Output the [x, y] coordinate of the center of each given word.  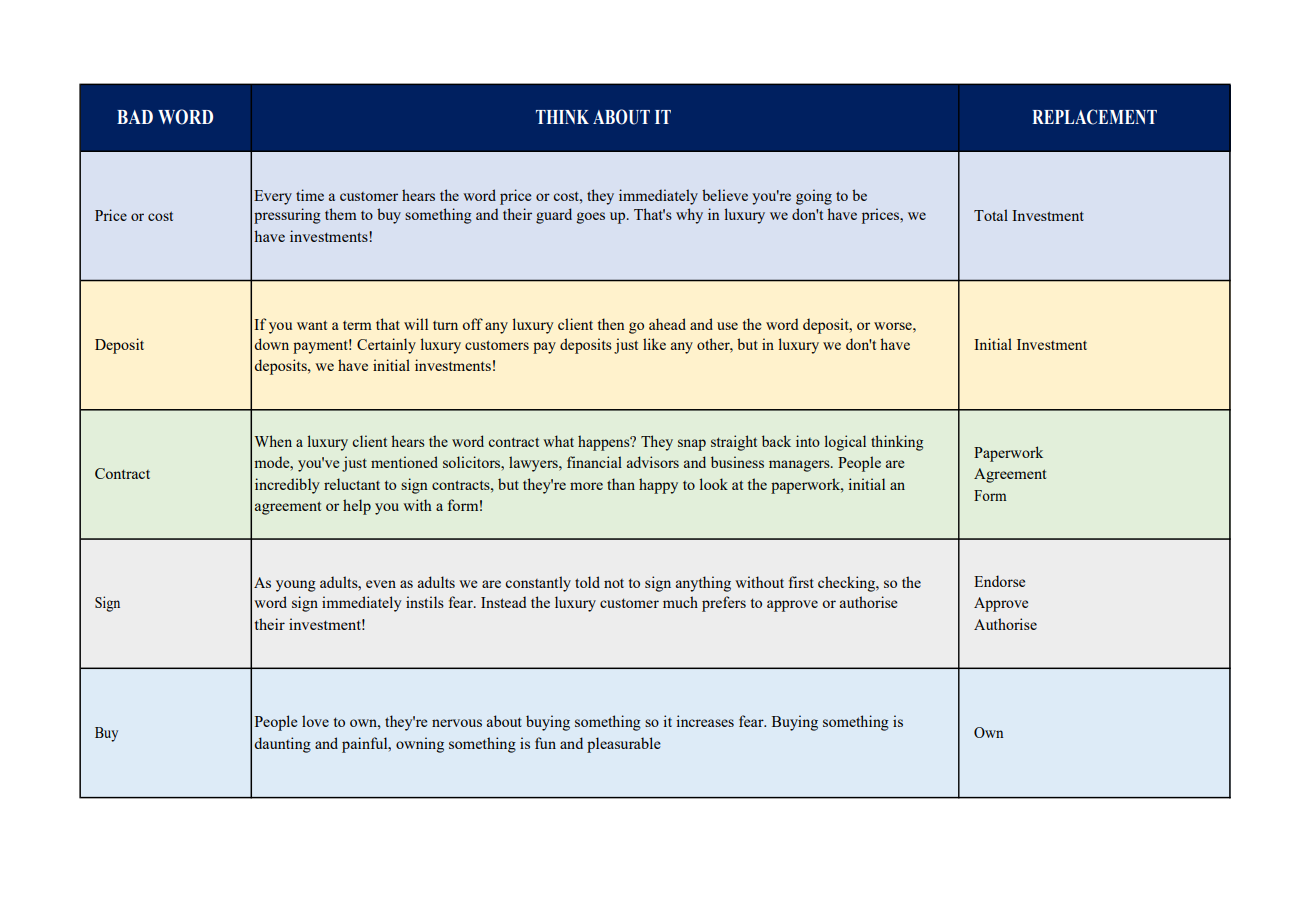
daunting [282, 745]
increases [705, 721]
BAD [135, 117]
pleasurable [624, 745]
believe [725, 195]
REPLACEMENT [1094, 117]
